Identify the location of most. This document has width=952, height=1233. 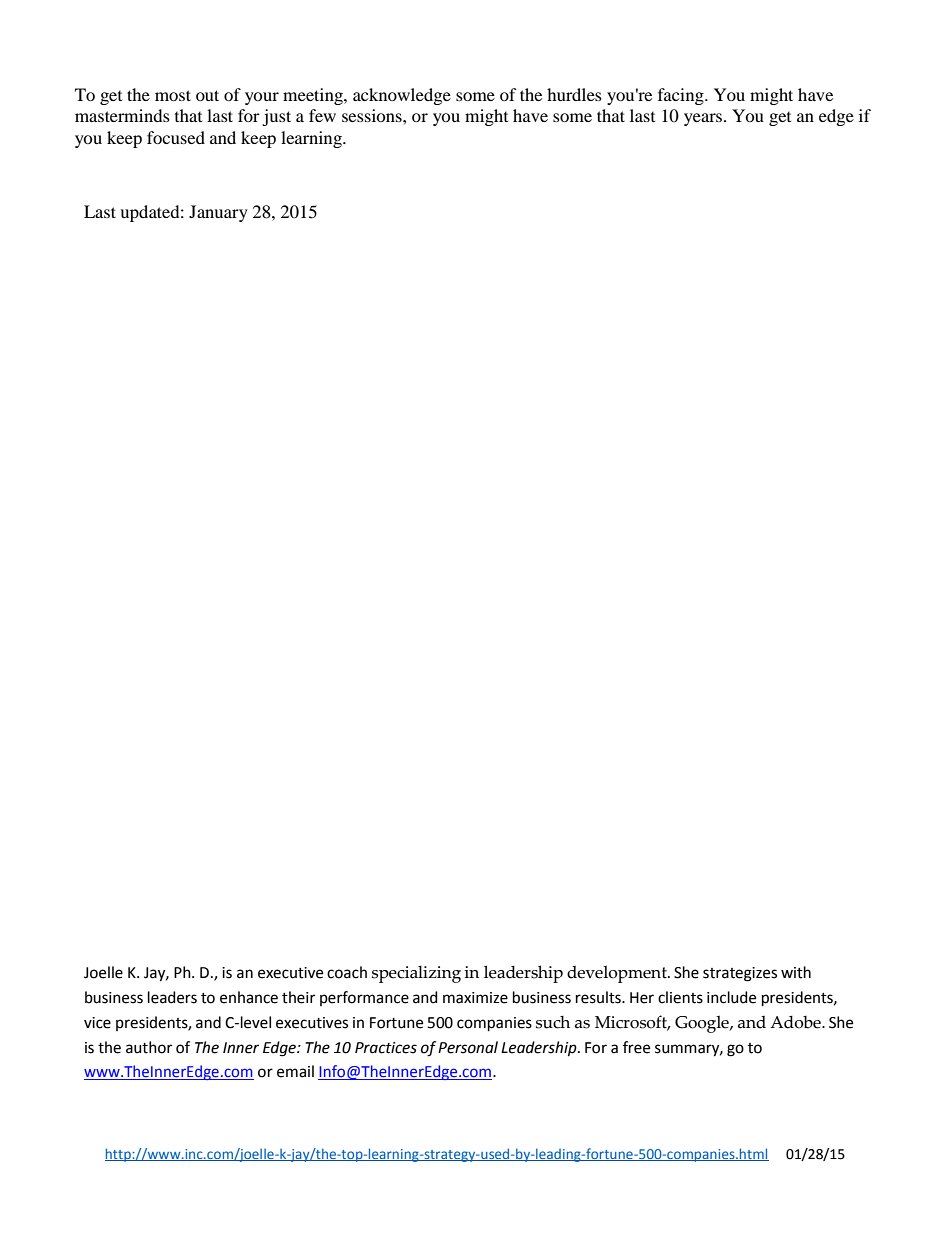
(173, 95).
